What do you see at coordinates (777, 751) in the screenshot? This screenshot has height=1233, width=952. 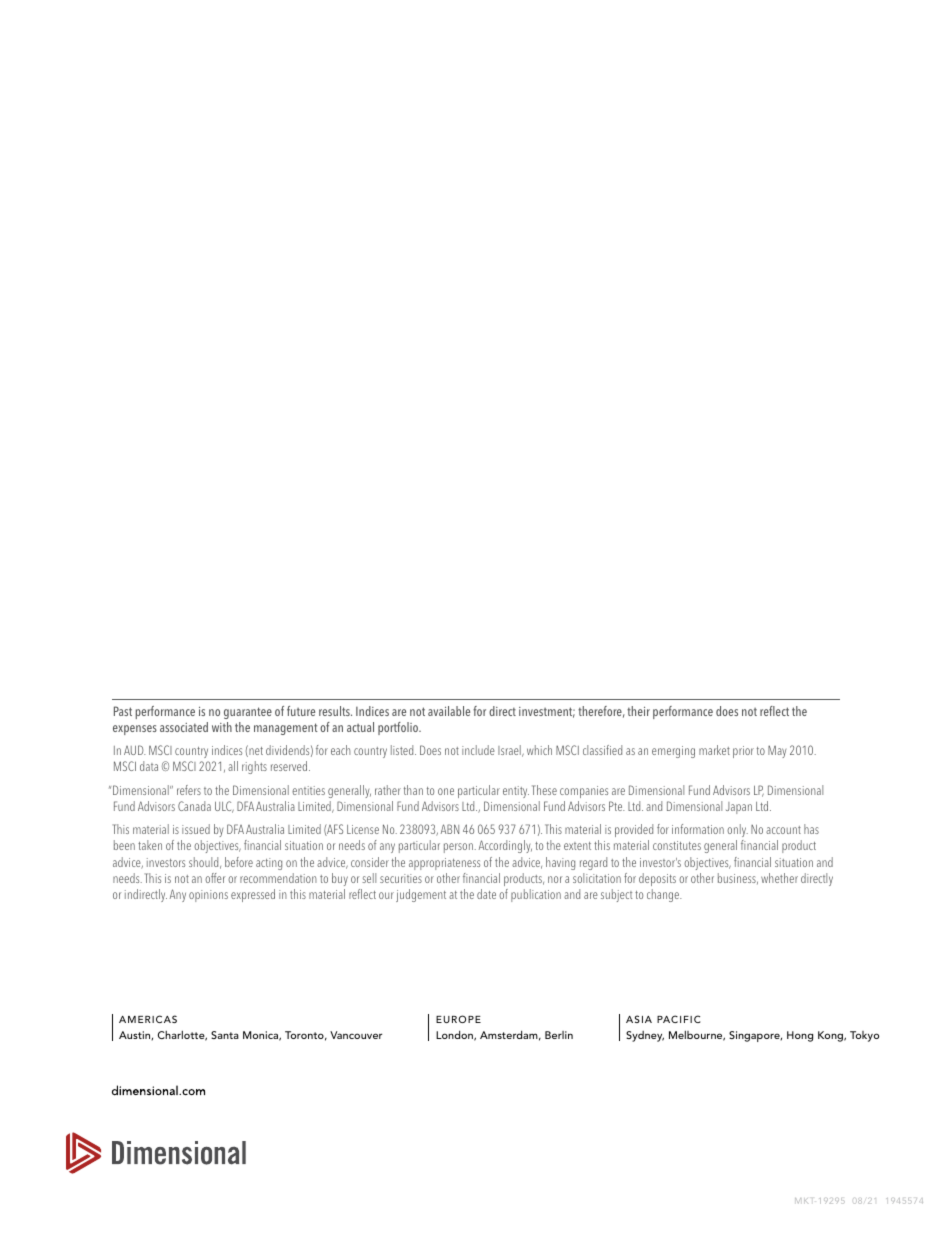 I see `May` at bounding box center [777, 751].
